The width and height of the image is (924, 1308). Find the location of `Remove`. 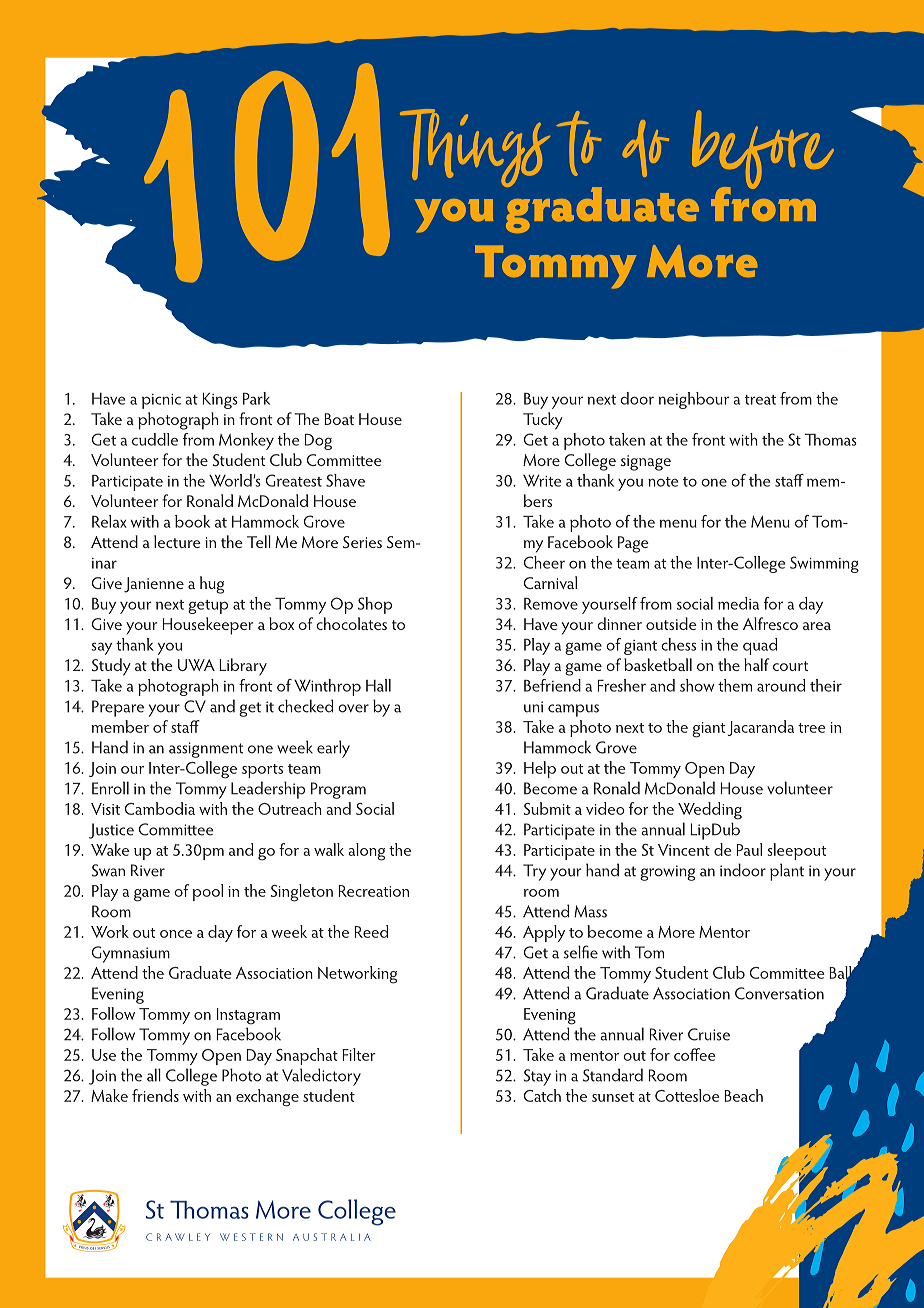

Remove is located at coordinates (551, 604).
